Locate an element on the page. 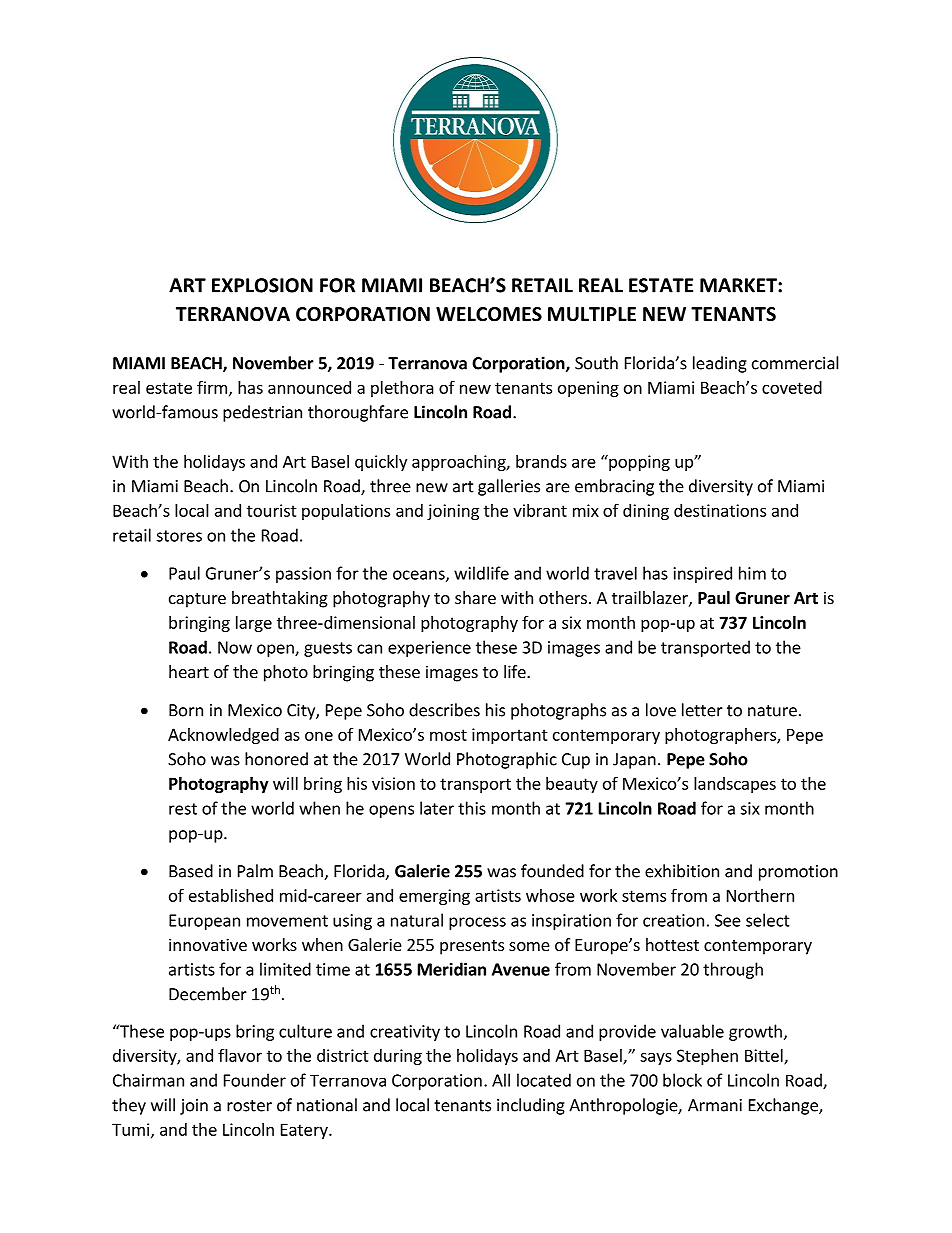 The width and height of the document is (952, 1233). WELCOMES is located at coordinates (489, 314).
